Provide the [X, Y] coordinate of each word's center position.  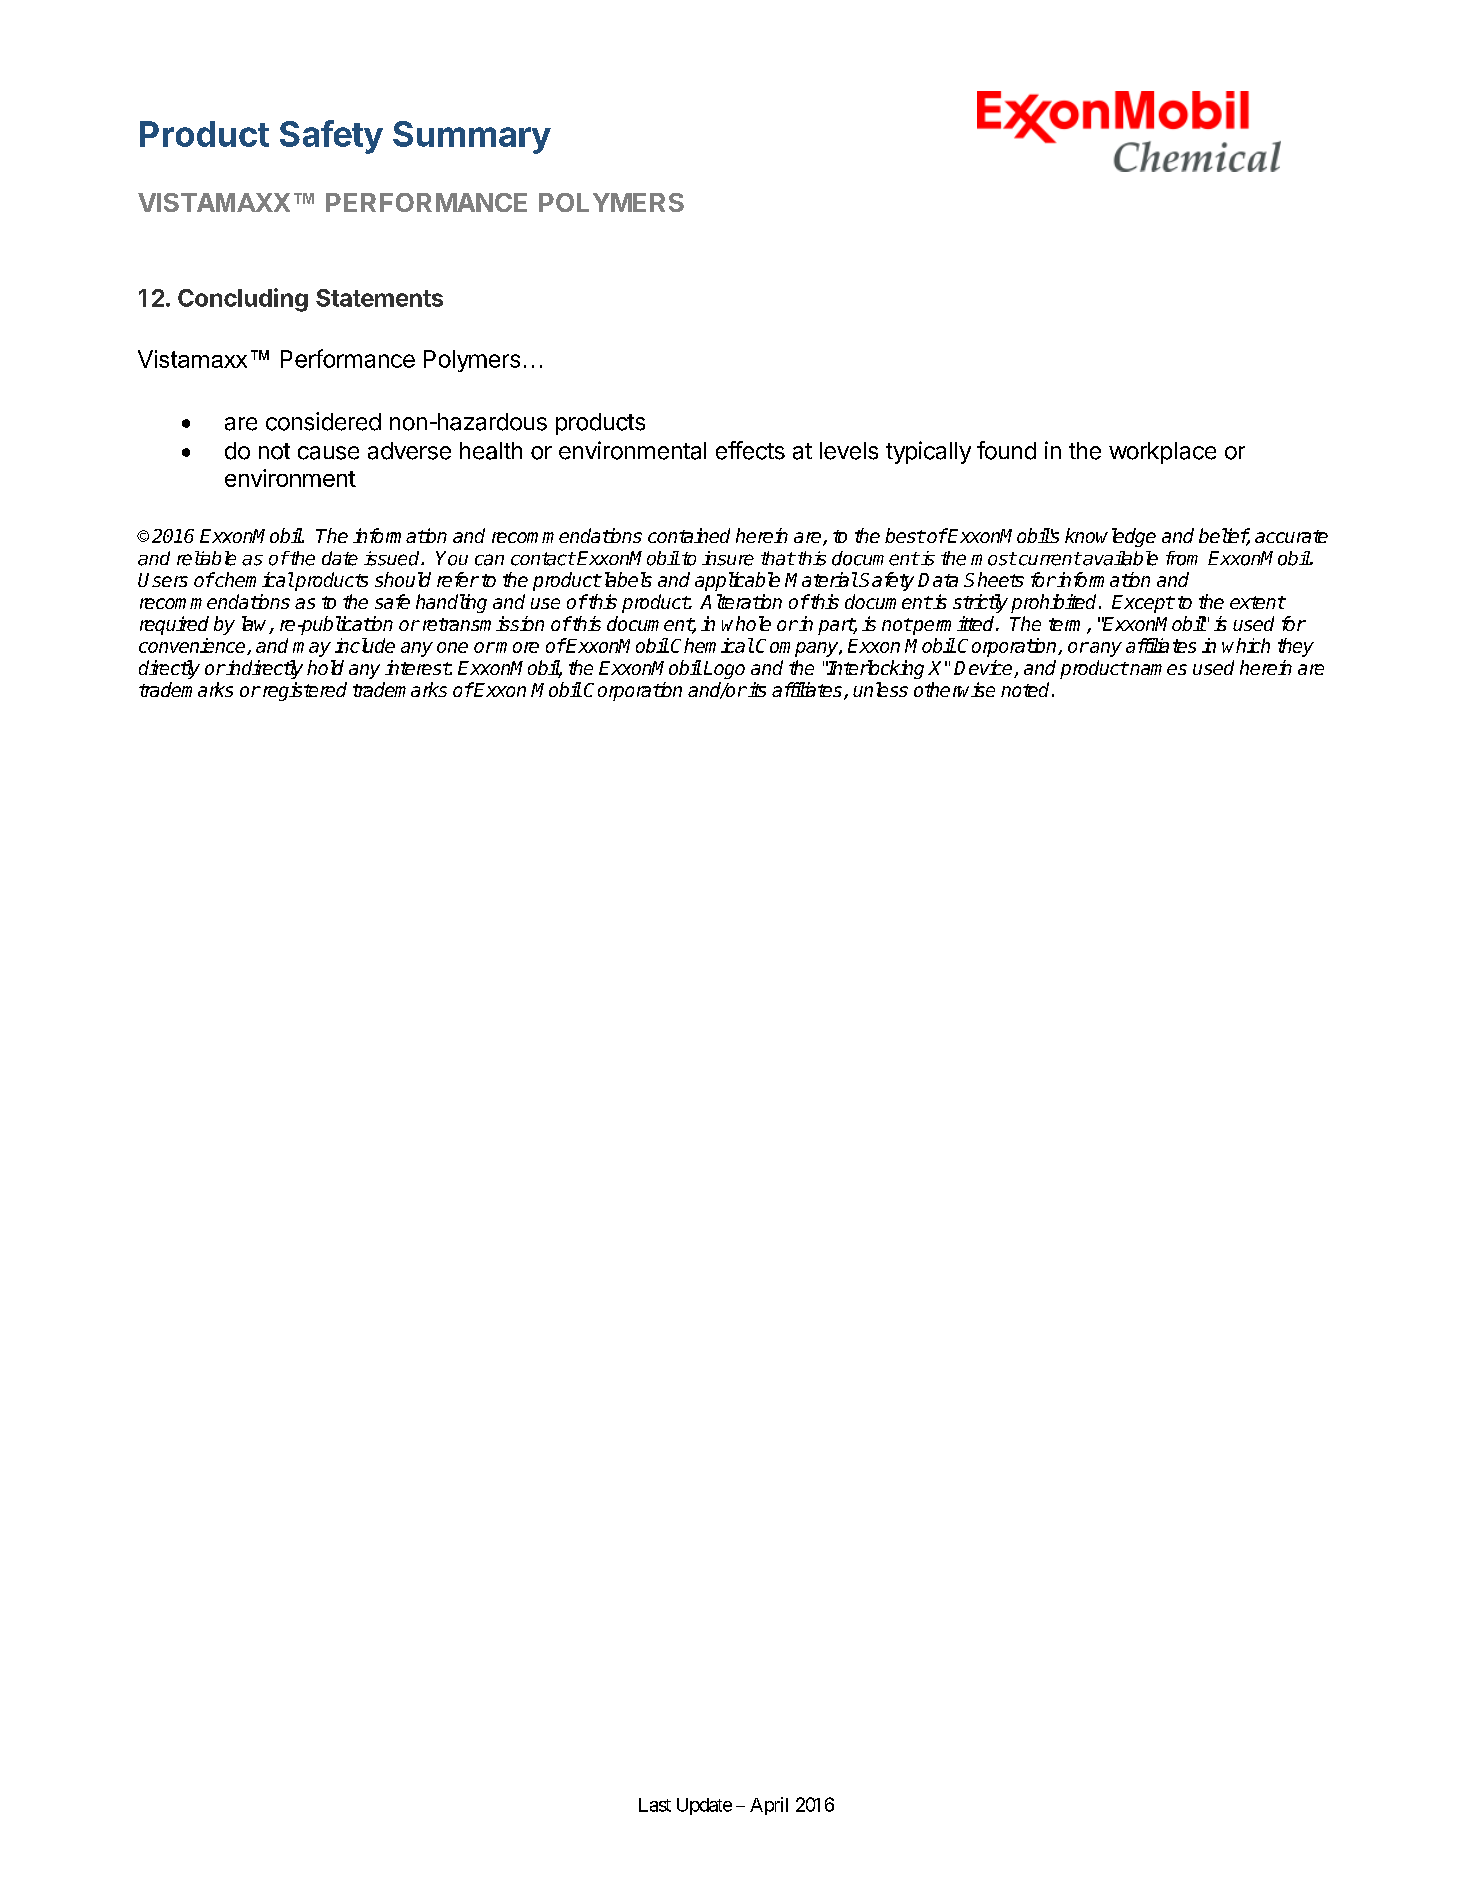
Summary [472, 137]
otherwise [954, 689]
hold [325, 667]
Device [984, 669]
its [756, 689]
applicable [737, 581]
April [769, 1806]
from [1182, 558]
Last [655, 1805]
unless [880, 689]
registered [303, 691]
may [312, 649]
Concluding [243, 300]
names [1157, 669]
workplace [1162, 453]
